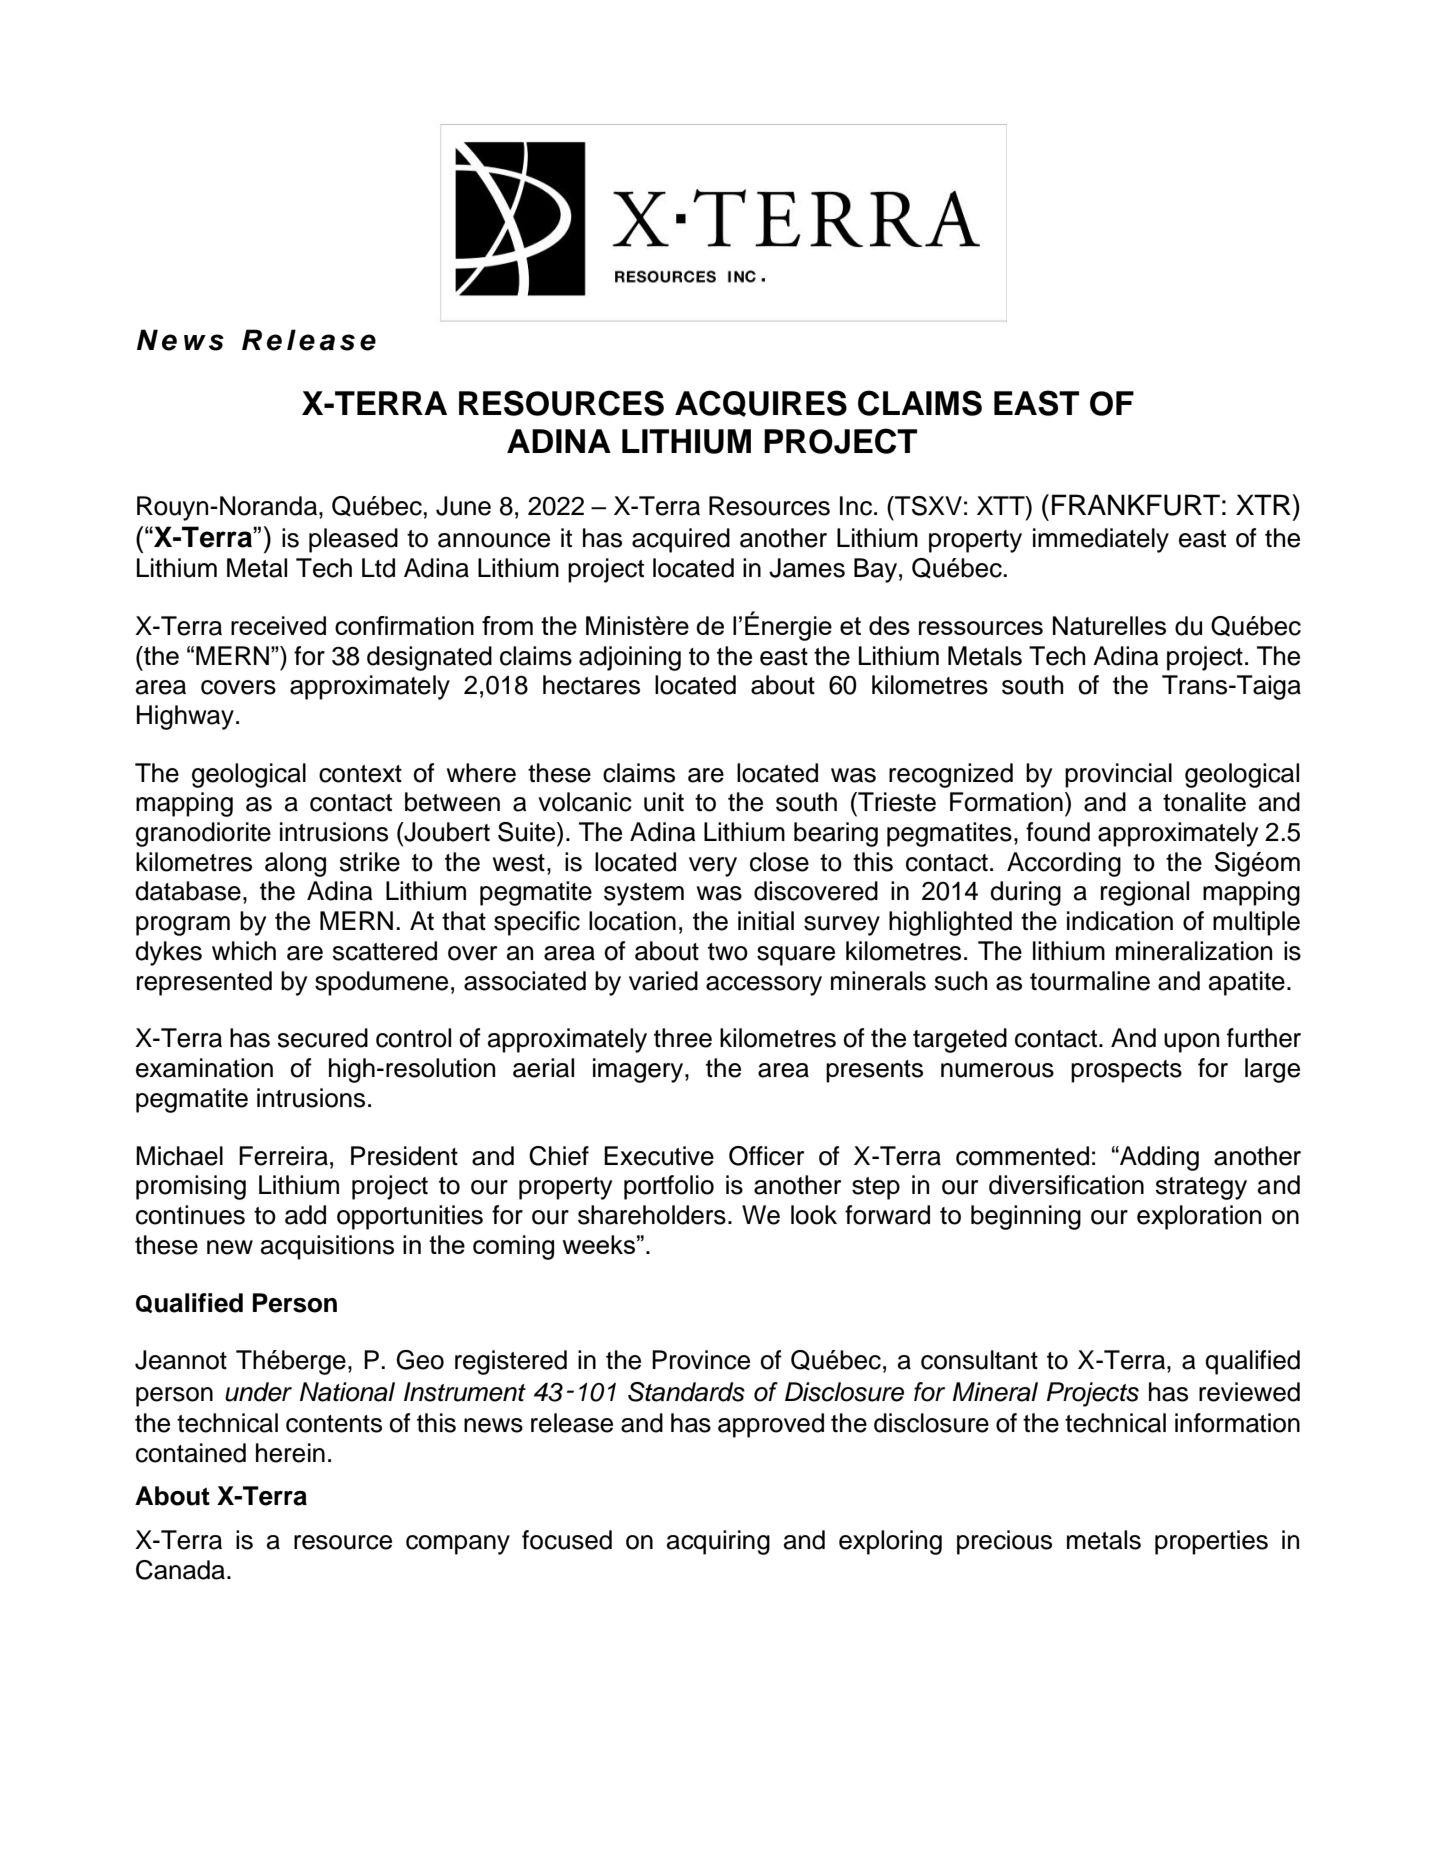 The height and width of the screenshot is (1858, 1436). What do you see at coordinates (1136, 505) in the screenshot?
I see `FRANKFURT` at bounding box center [1136, 505].
